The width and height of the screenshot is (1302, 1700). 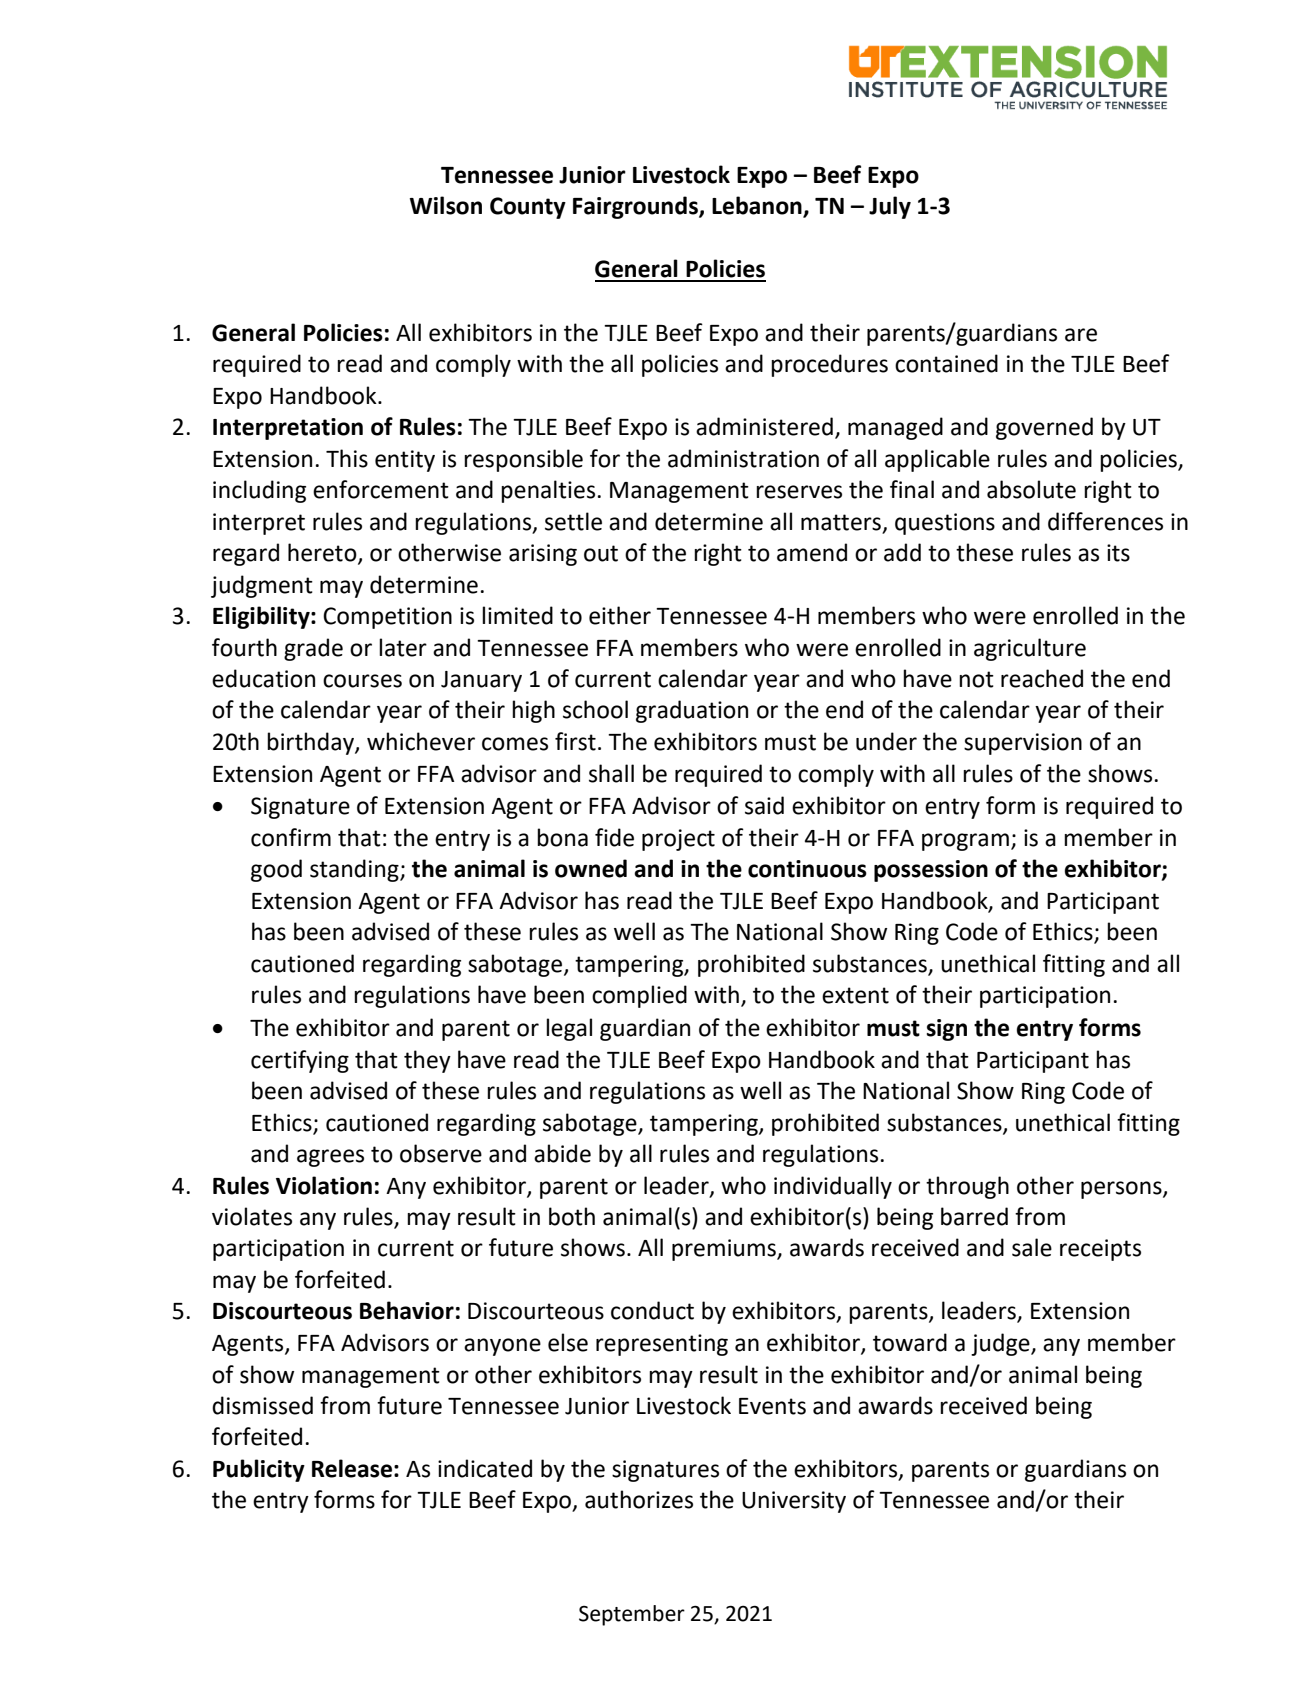 What do you see at coordinates (352, 1468) in the screenshot?
I see `Release` at bounding box center [352, 1468].
